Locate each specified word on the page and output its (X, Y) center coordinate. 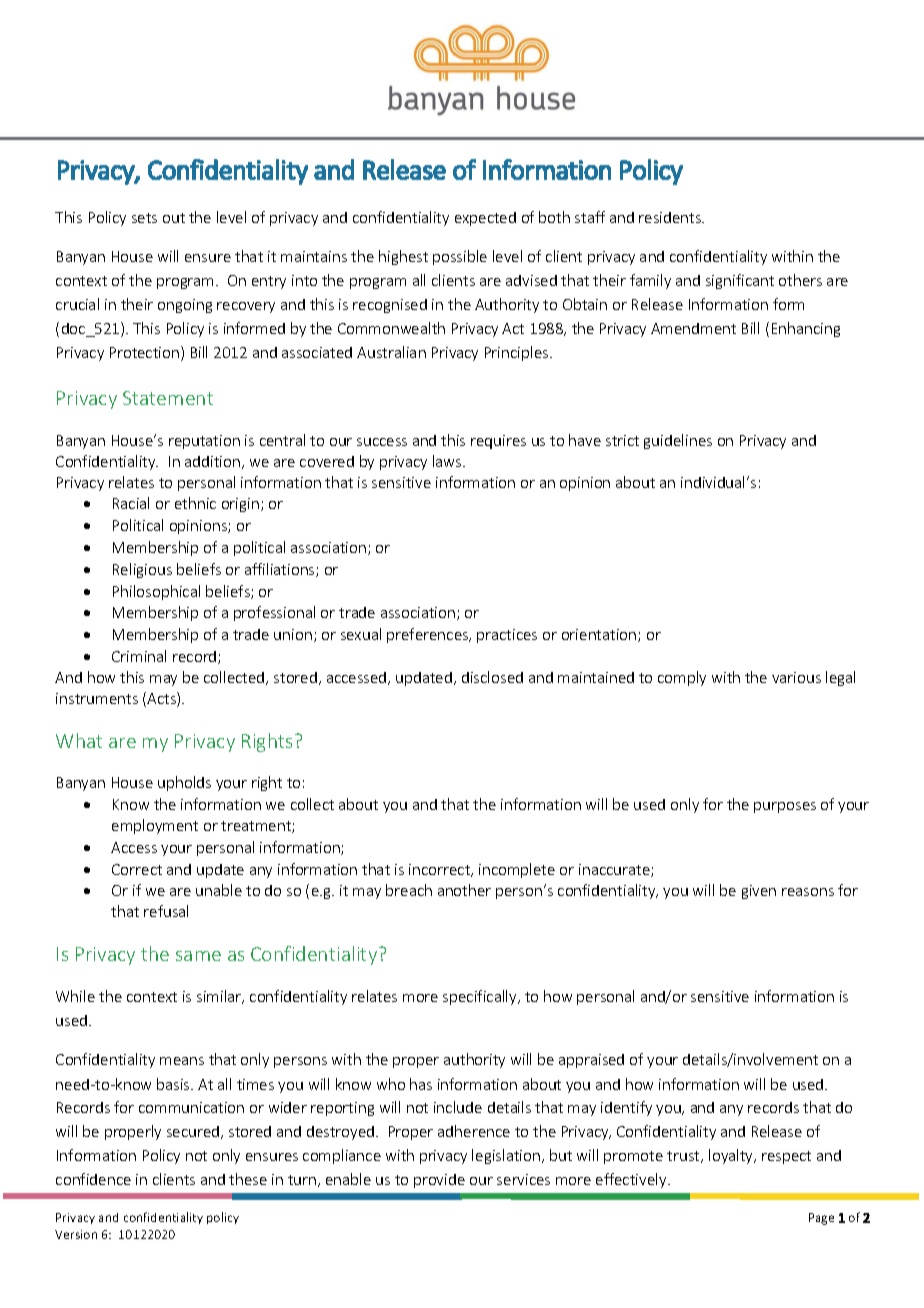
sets (144, 218)
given (759, 892)
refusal (166, 911)
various (796, 677)
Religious (142, 570)
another (464, 890)
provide (439, 1181)
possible (460, 257)
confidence (93, 1179)
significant (740, 281)
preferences (429, 635)
